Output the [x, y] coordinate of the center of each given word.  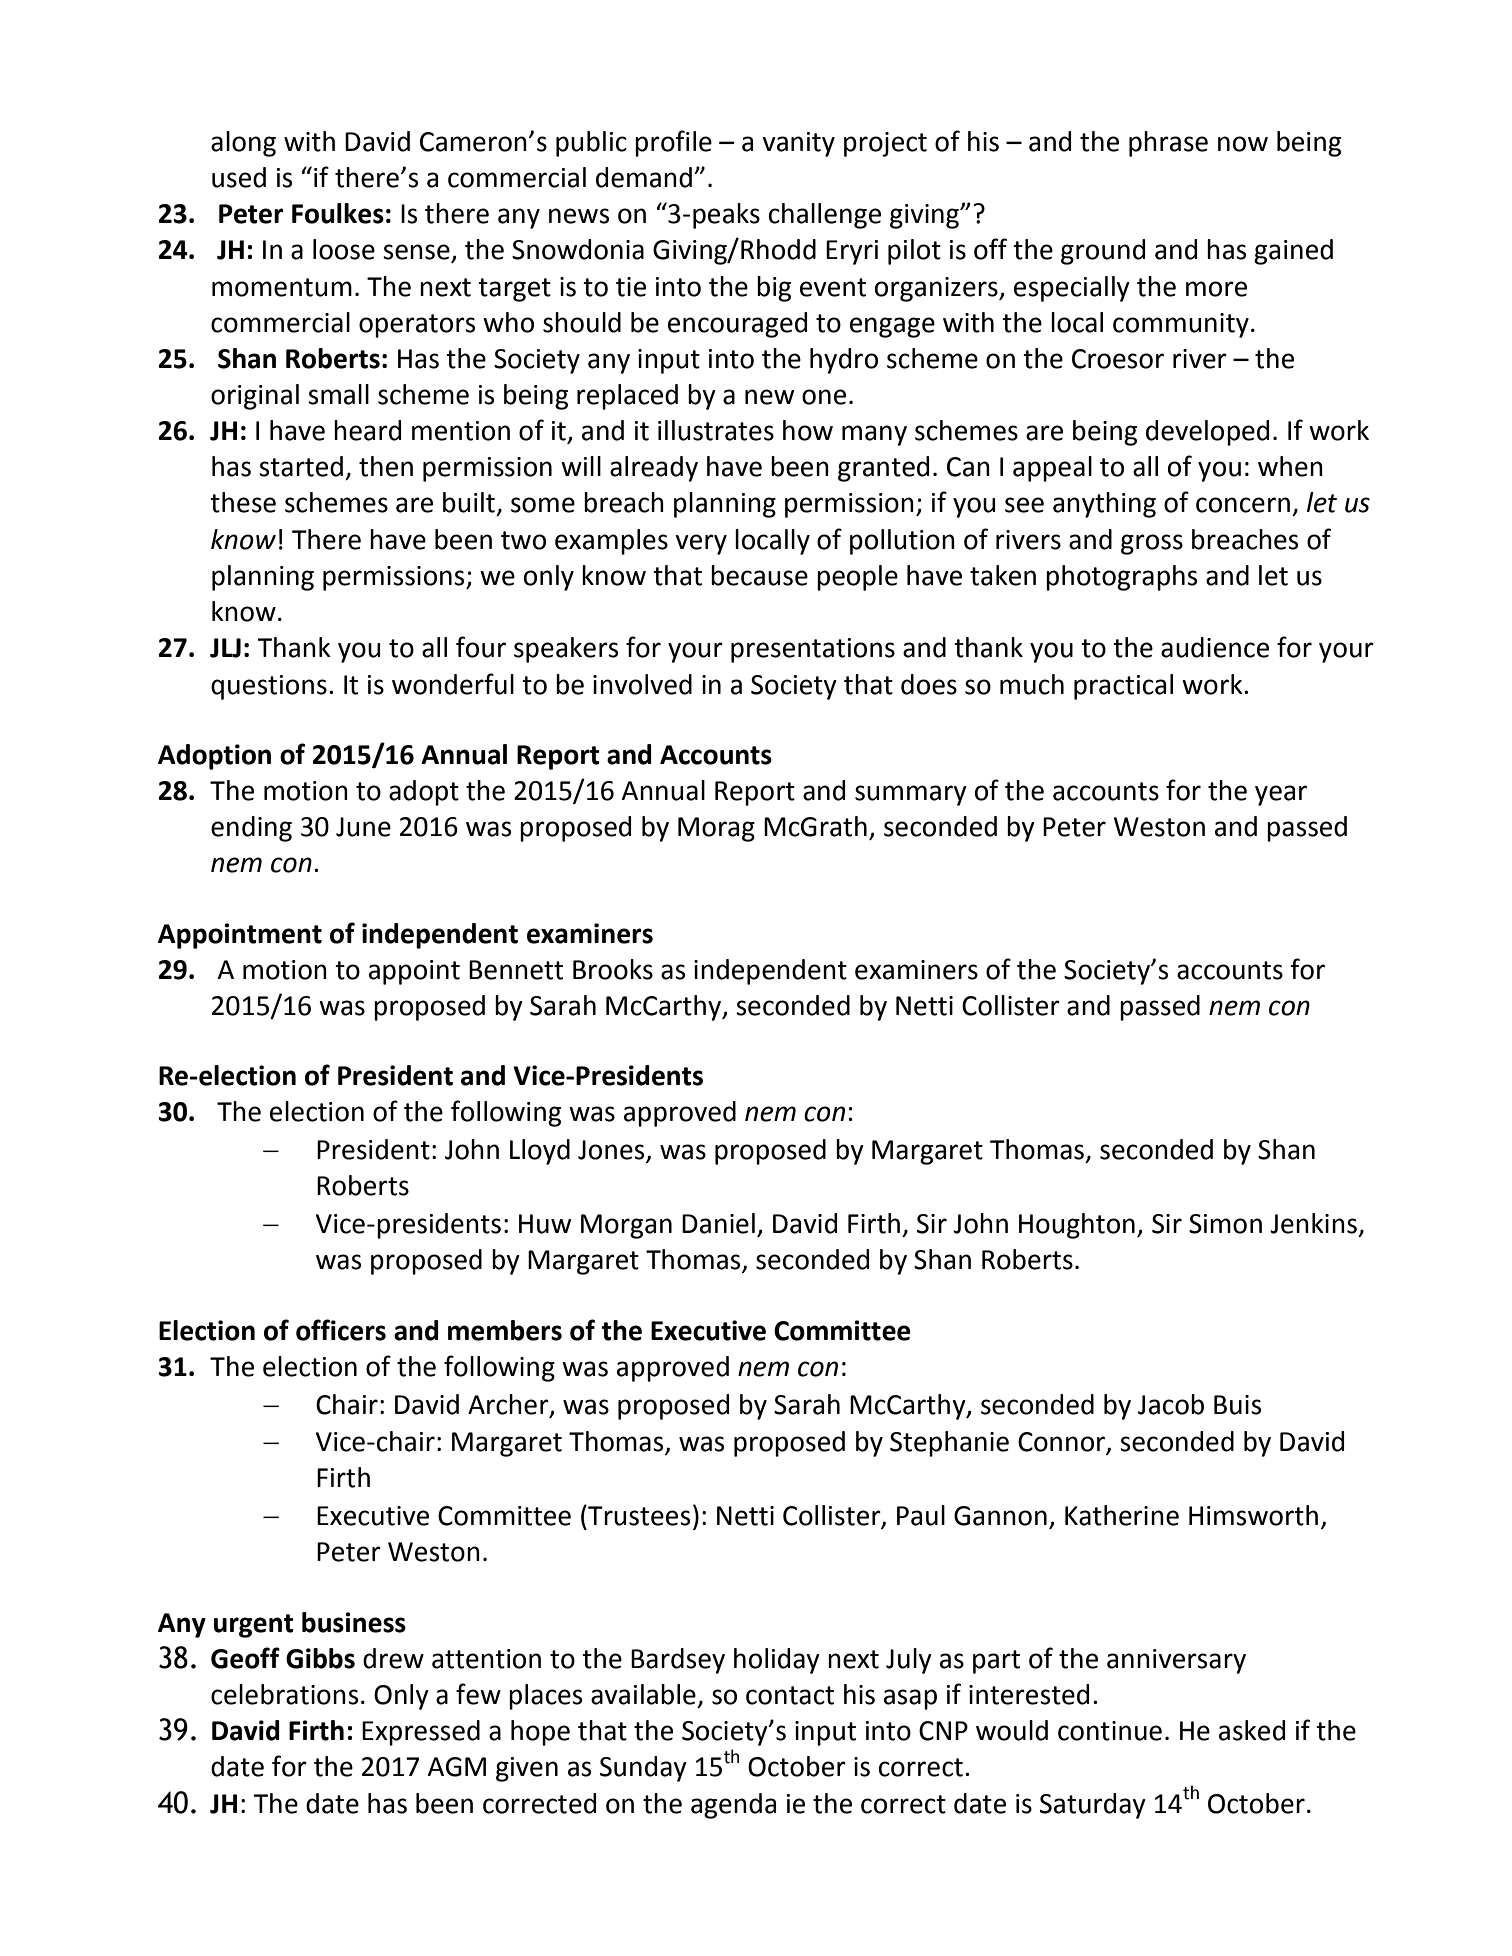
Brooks [613, 969]
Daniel [718, 1223]
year [1281, 795]
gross [1152, 544]
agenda [733, 1806]
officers [341, 1330]
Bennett [516, 970]
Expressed [421, 1733]
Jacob [1171, 1404]
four [481, 647]
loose [344, 249]
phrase [1168, 144]
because [759, 575]
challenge [825, 216]
